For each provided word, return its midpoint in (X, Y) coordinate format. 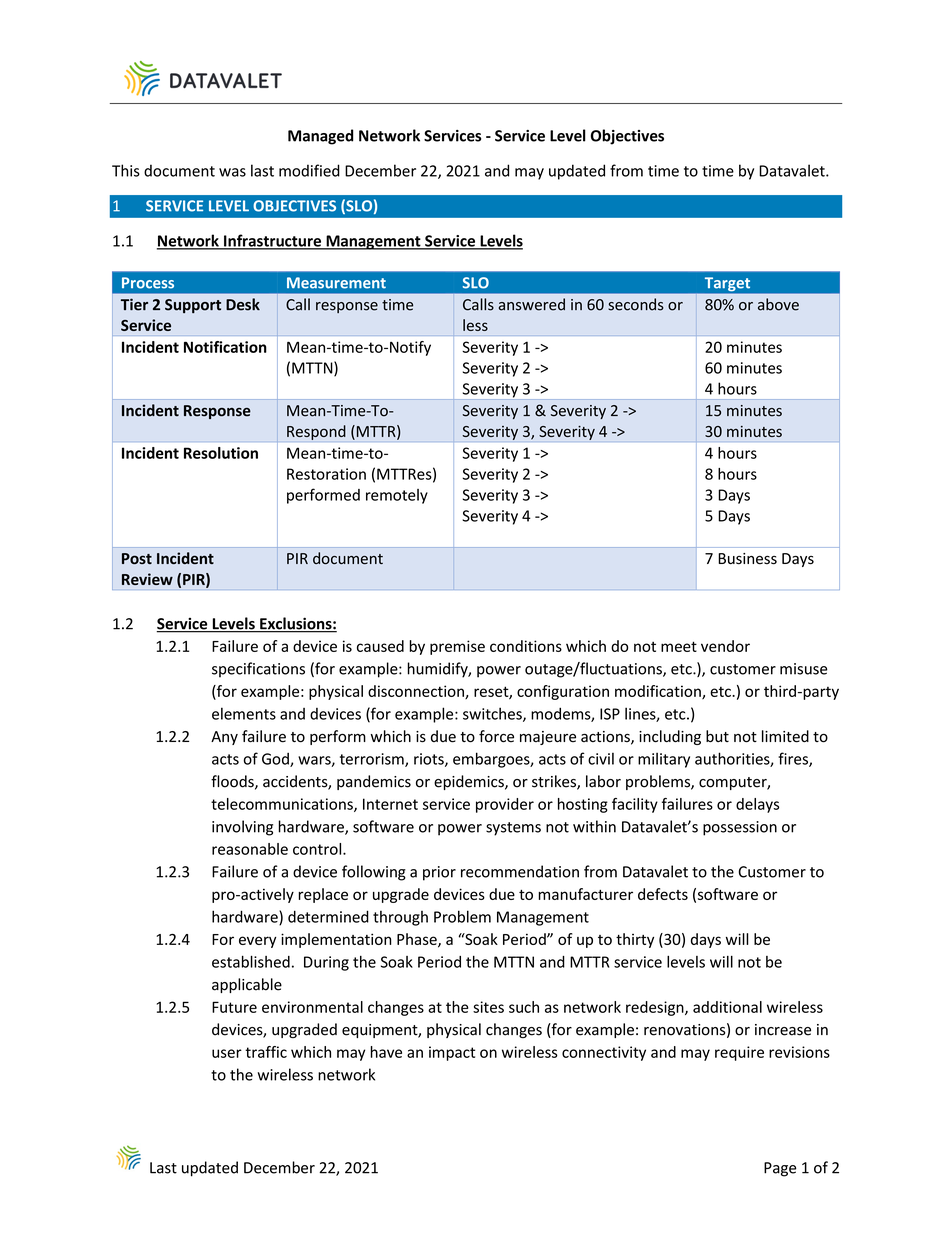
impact (452, 1053)
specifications (258, 670)
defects (663, 894)
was (232, 172)
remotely (397, 496)
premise (457, 647)
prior (439, 873)
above (778, 304)
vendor (725, 646)
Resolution (221, 453)
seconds (636, 304)
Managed (320, 137)
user (227, 1053)
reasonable (250, 849)
